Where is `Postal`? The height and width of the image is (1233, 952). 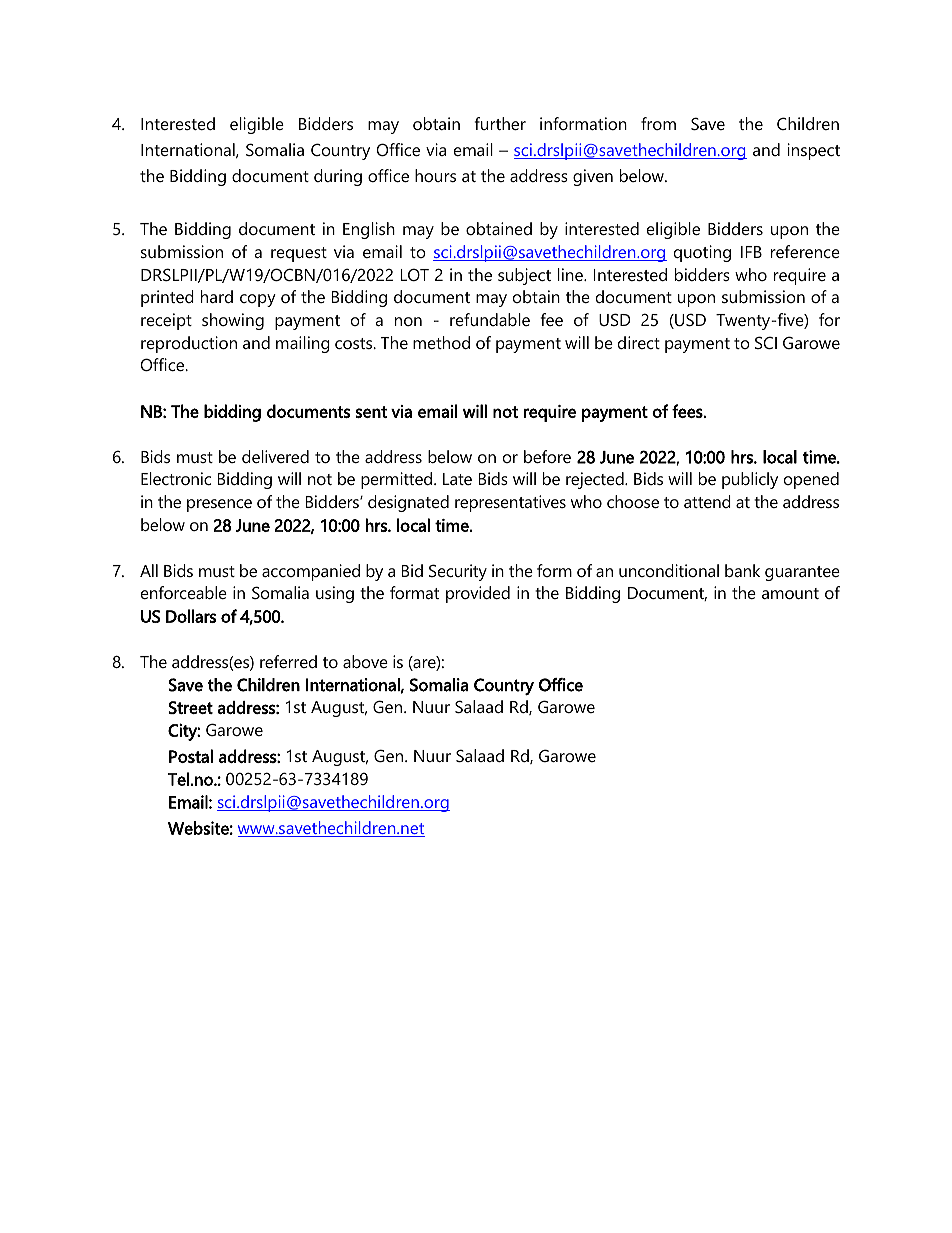
Postal is located at coordinates (191, 756).
